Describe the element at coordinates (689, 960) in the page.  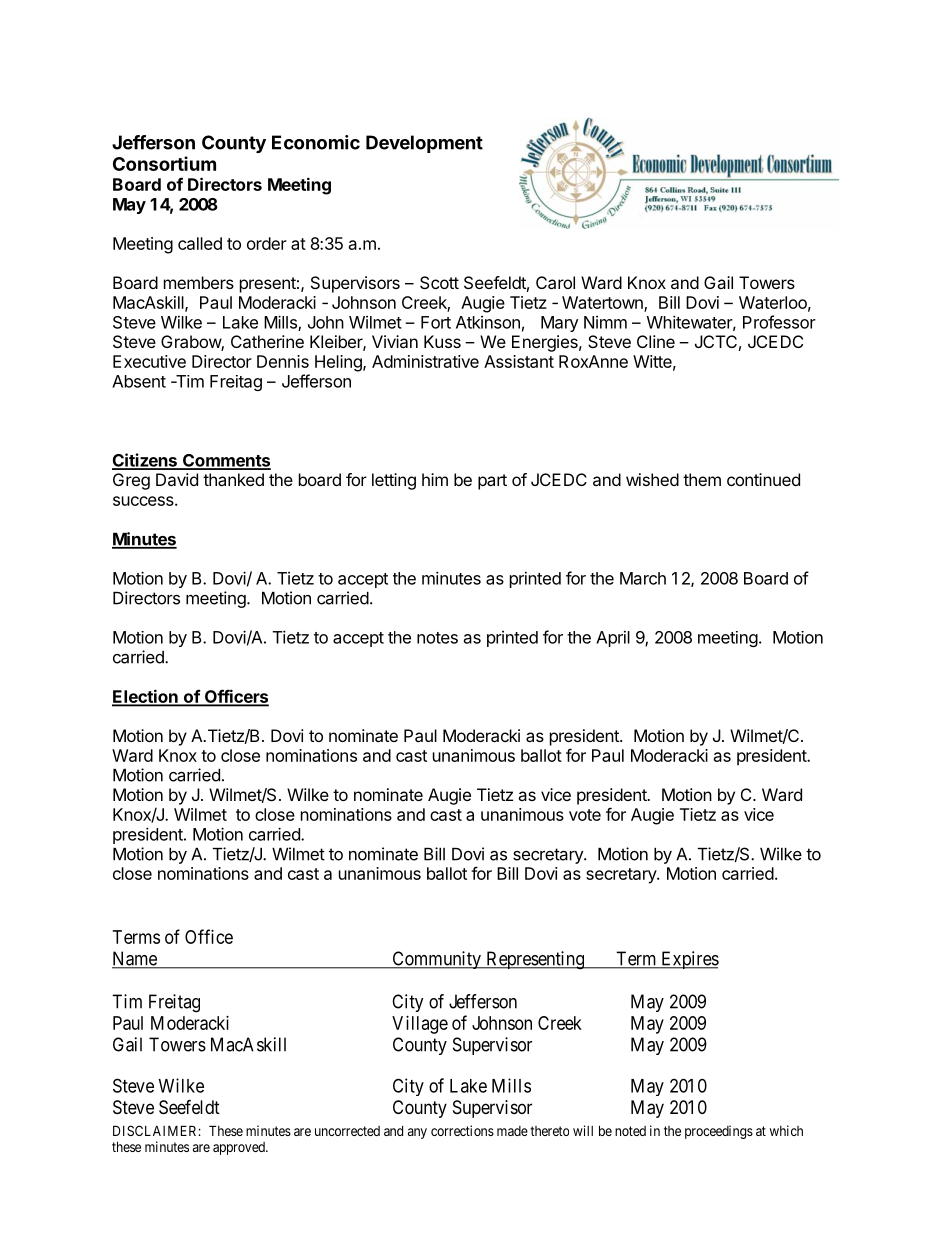
I see `Expires` at that location.
